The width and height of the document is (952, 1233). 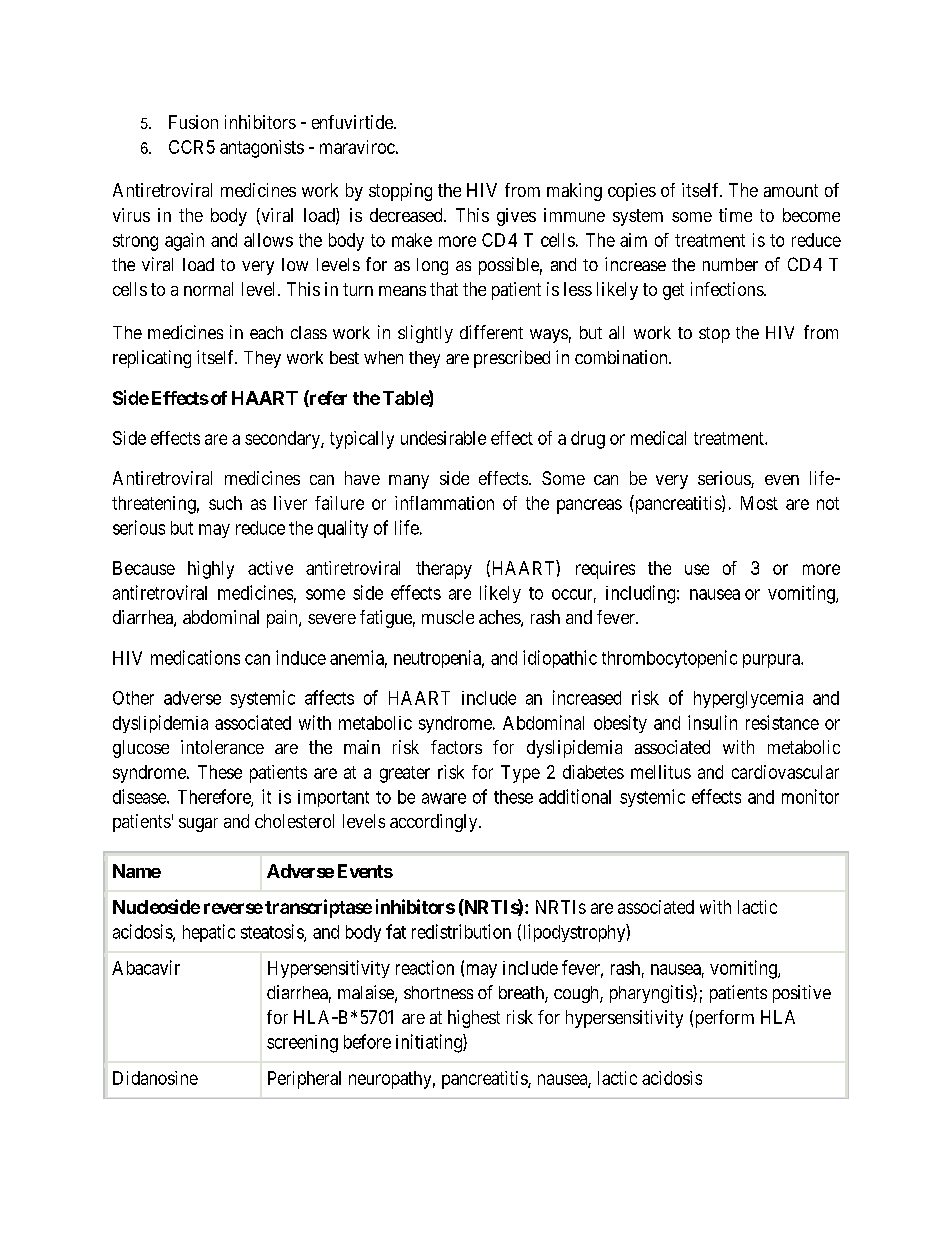 I want to click on antagonists, so click(x=262, y=149).
